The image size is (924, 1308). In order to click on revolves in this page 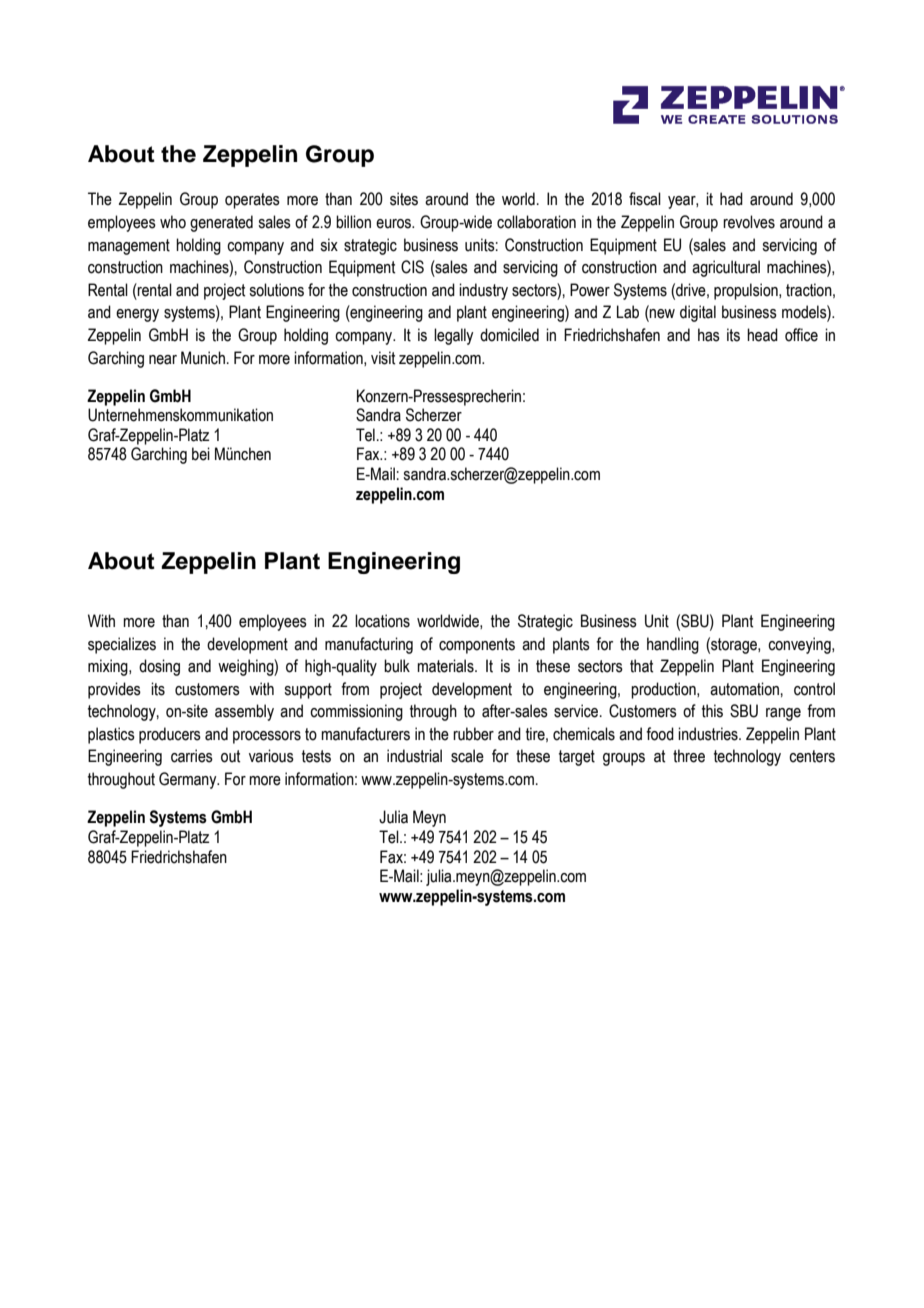, I will do `click(749, 222)`.
